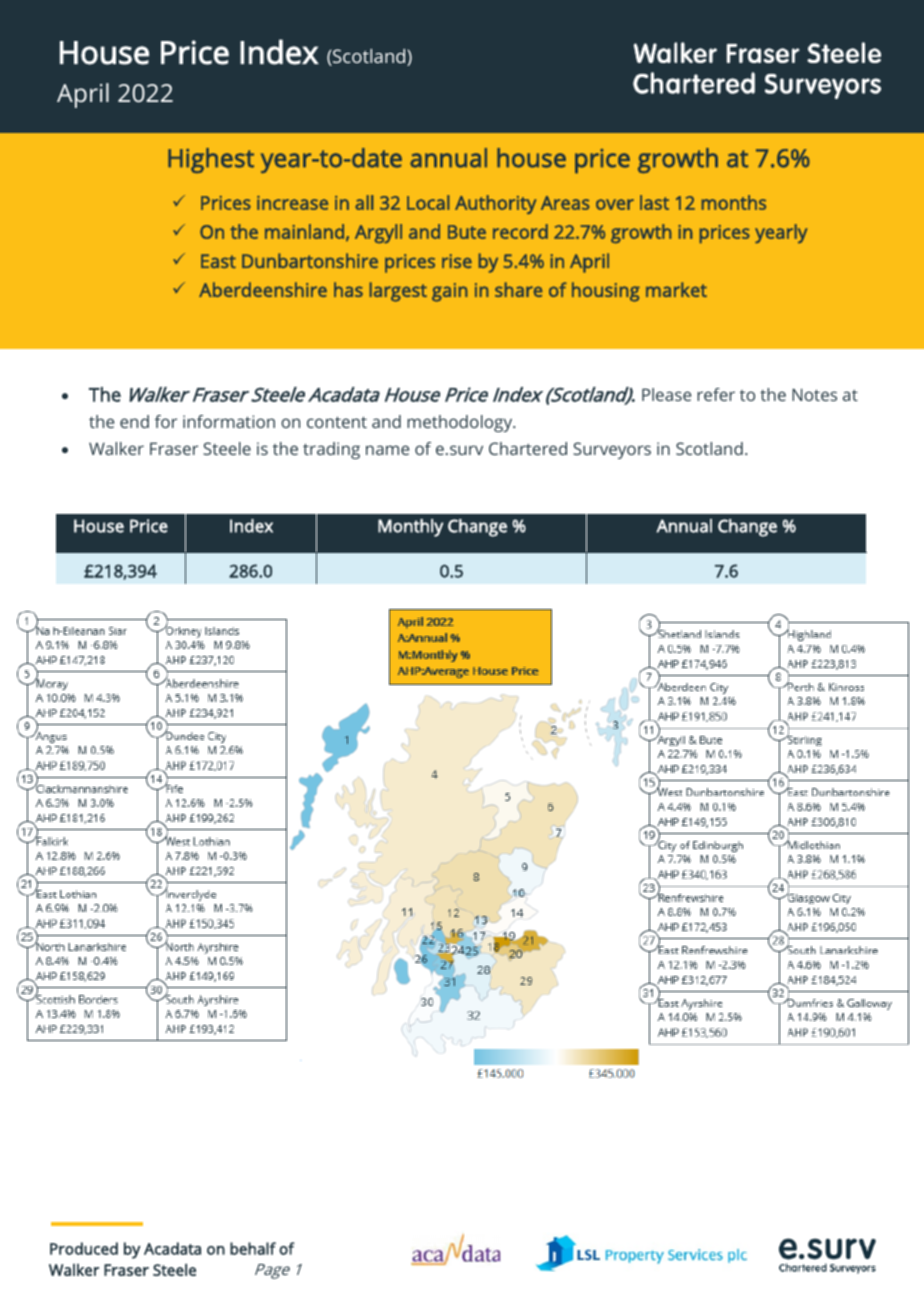 This screenshot has width=924, height=1308. What do you see at coordinates (211, 160) in the screenshot?
I see `Highest` at bounding box center [211, 160].
